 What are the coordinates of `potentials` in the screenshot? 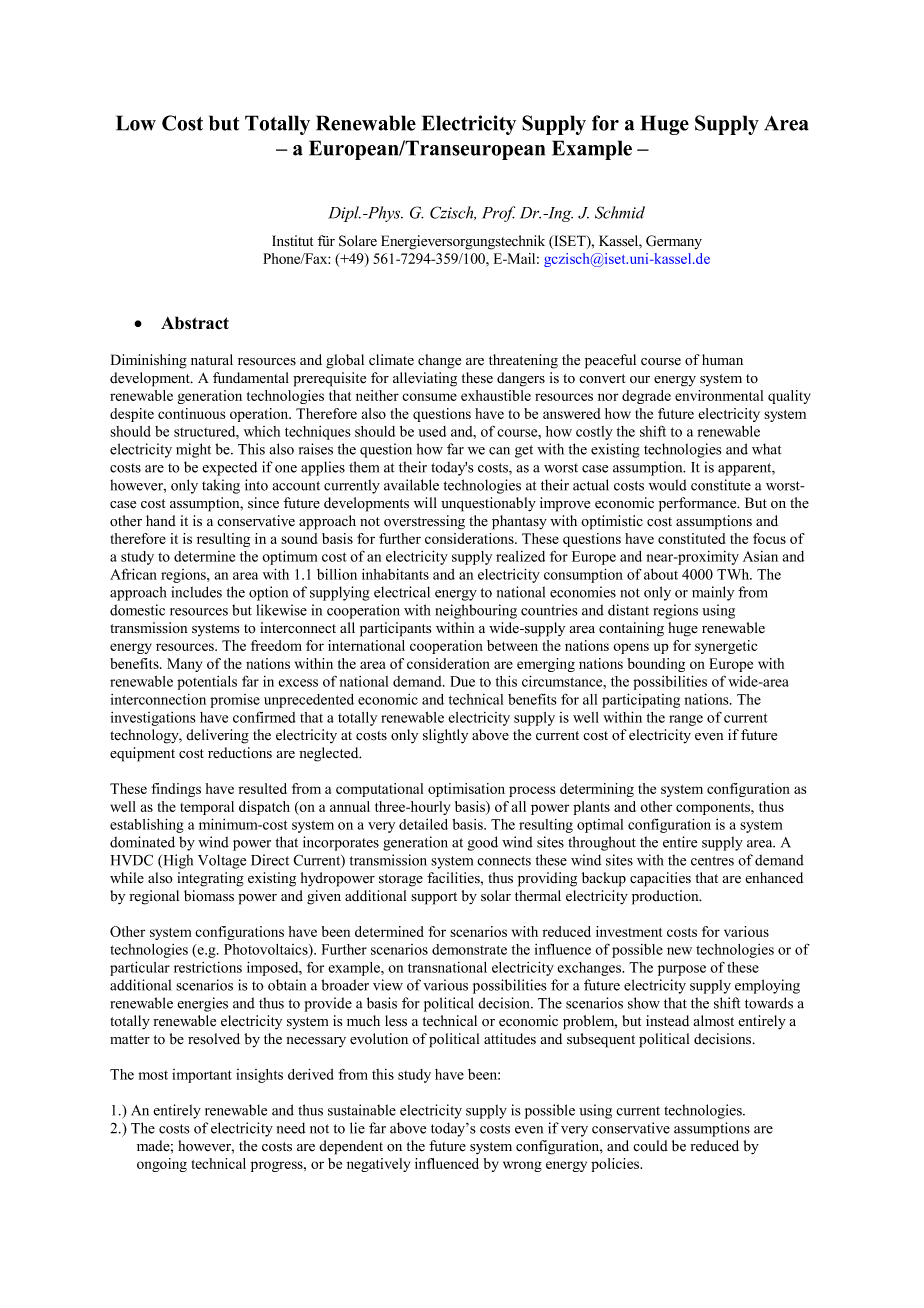 It's located at (207, 683).
